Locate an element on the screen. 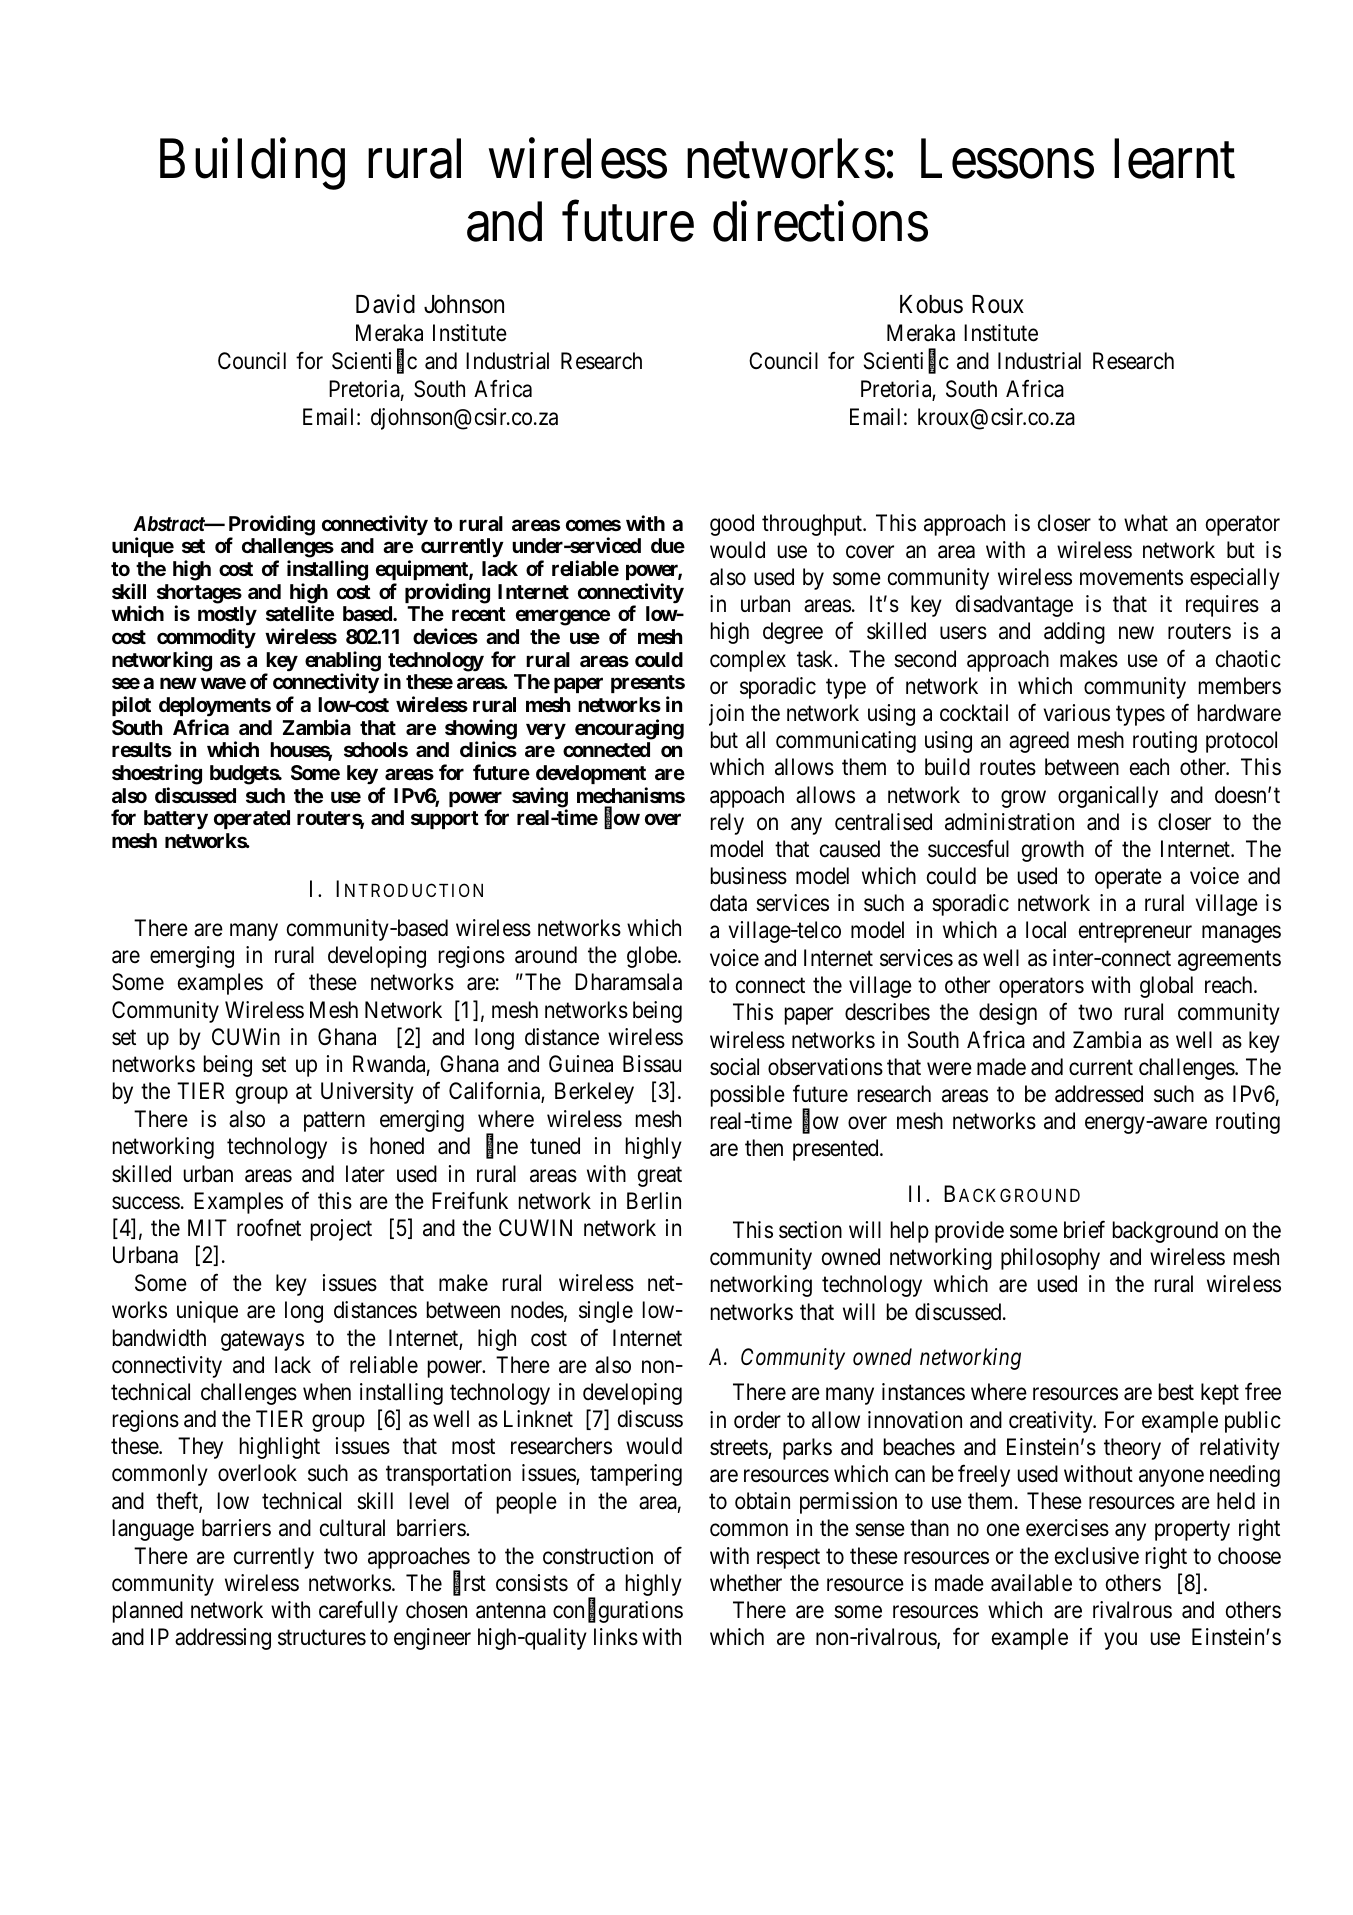  what is located at coordinates (1146, 523).
